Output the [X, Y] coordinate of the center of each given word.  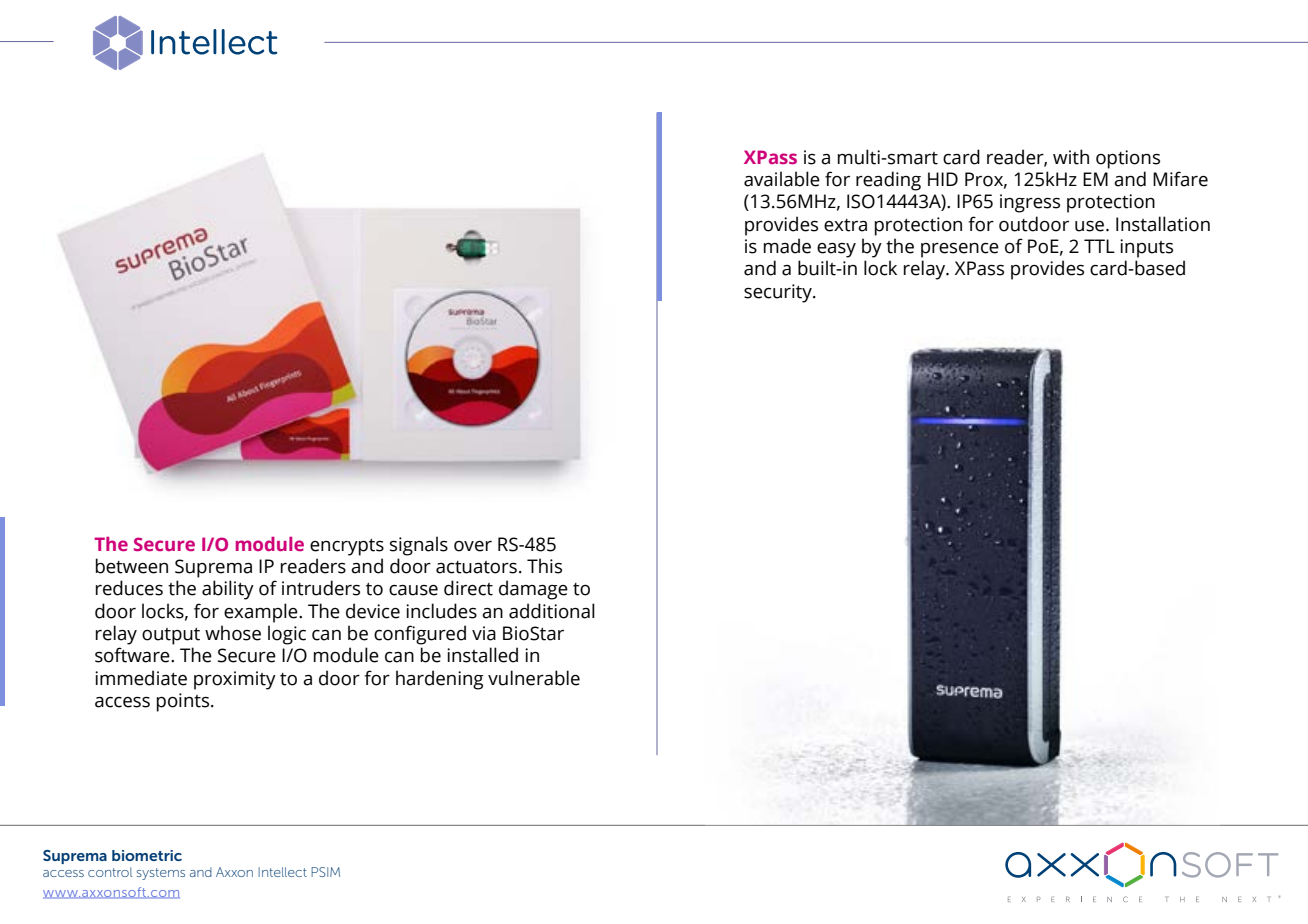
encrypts [347, 547]
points [184, 702]
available [782, 179]
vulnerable [534, 678]
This [544, 566]
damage [533, 590]
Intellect [282, 872]
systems [161, 874]
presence [960, 250]
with [1071, 157]
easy [836, 250]
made [787, 246]
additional [552, 611]
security [779, 293]
